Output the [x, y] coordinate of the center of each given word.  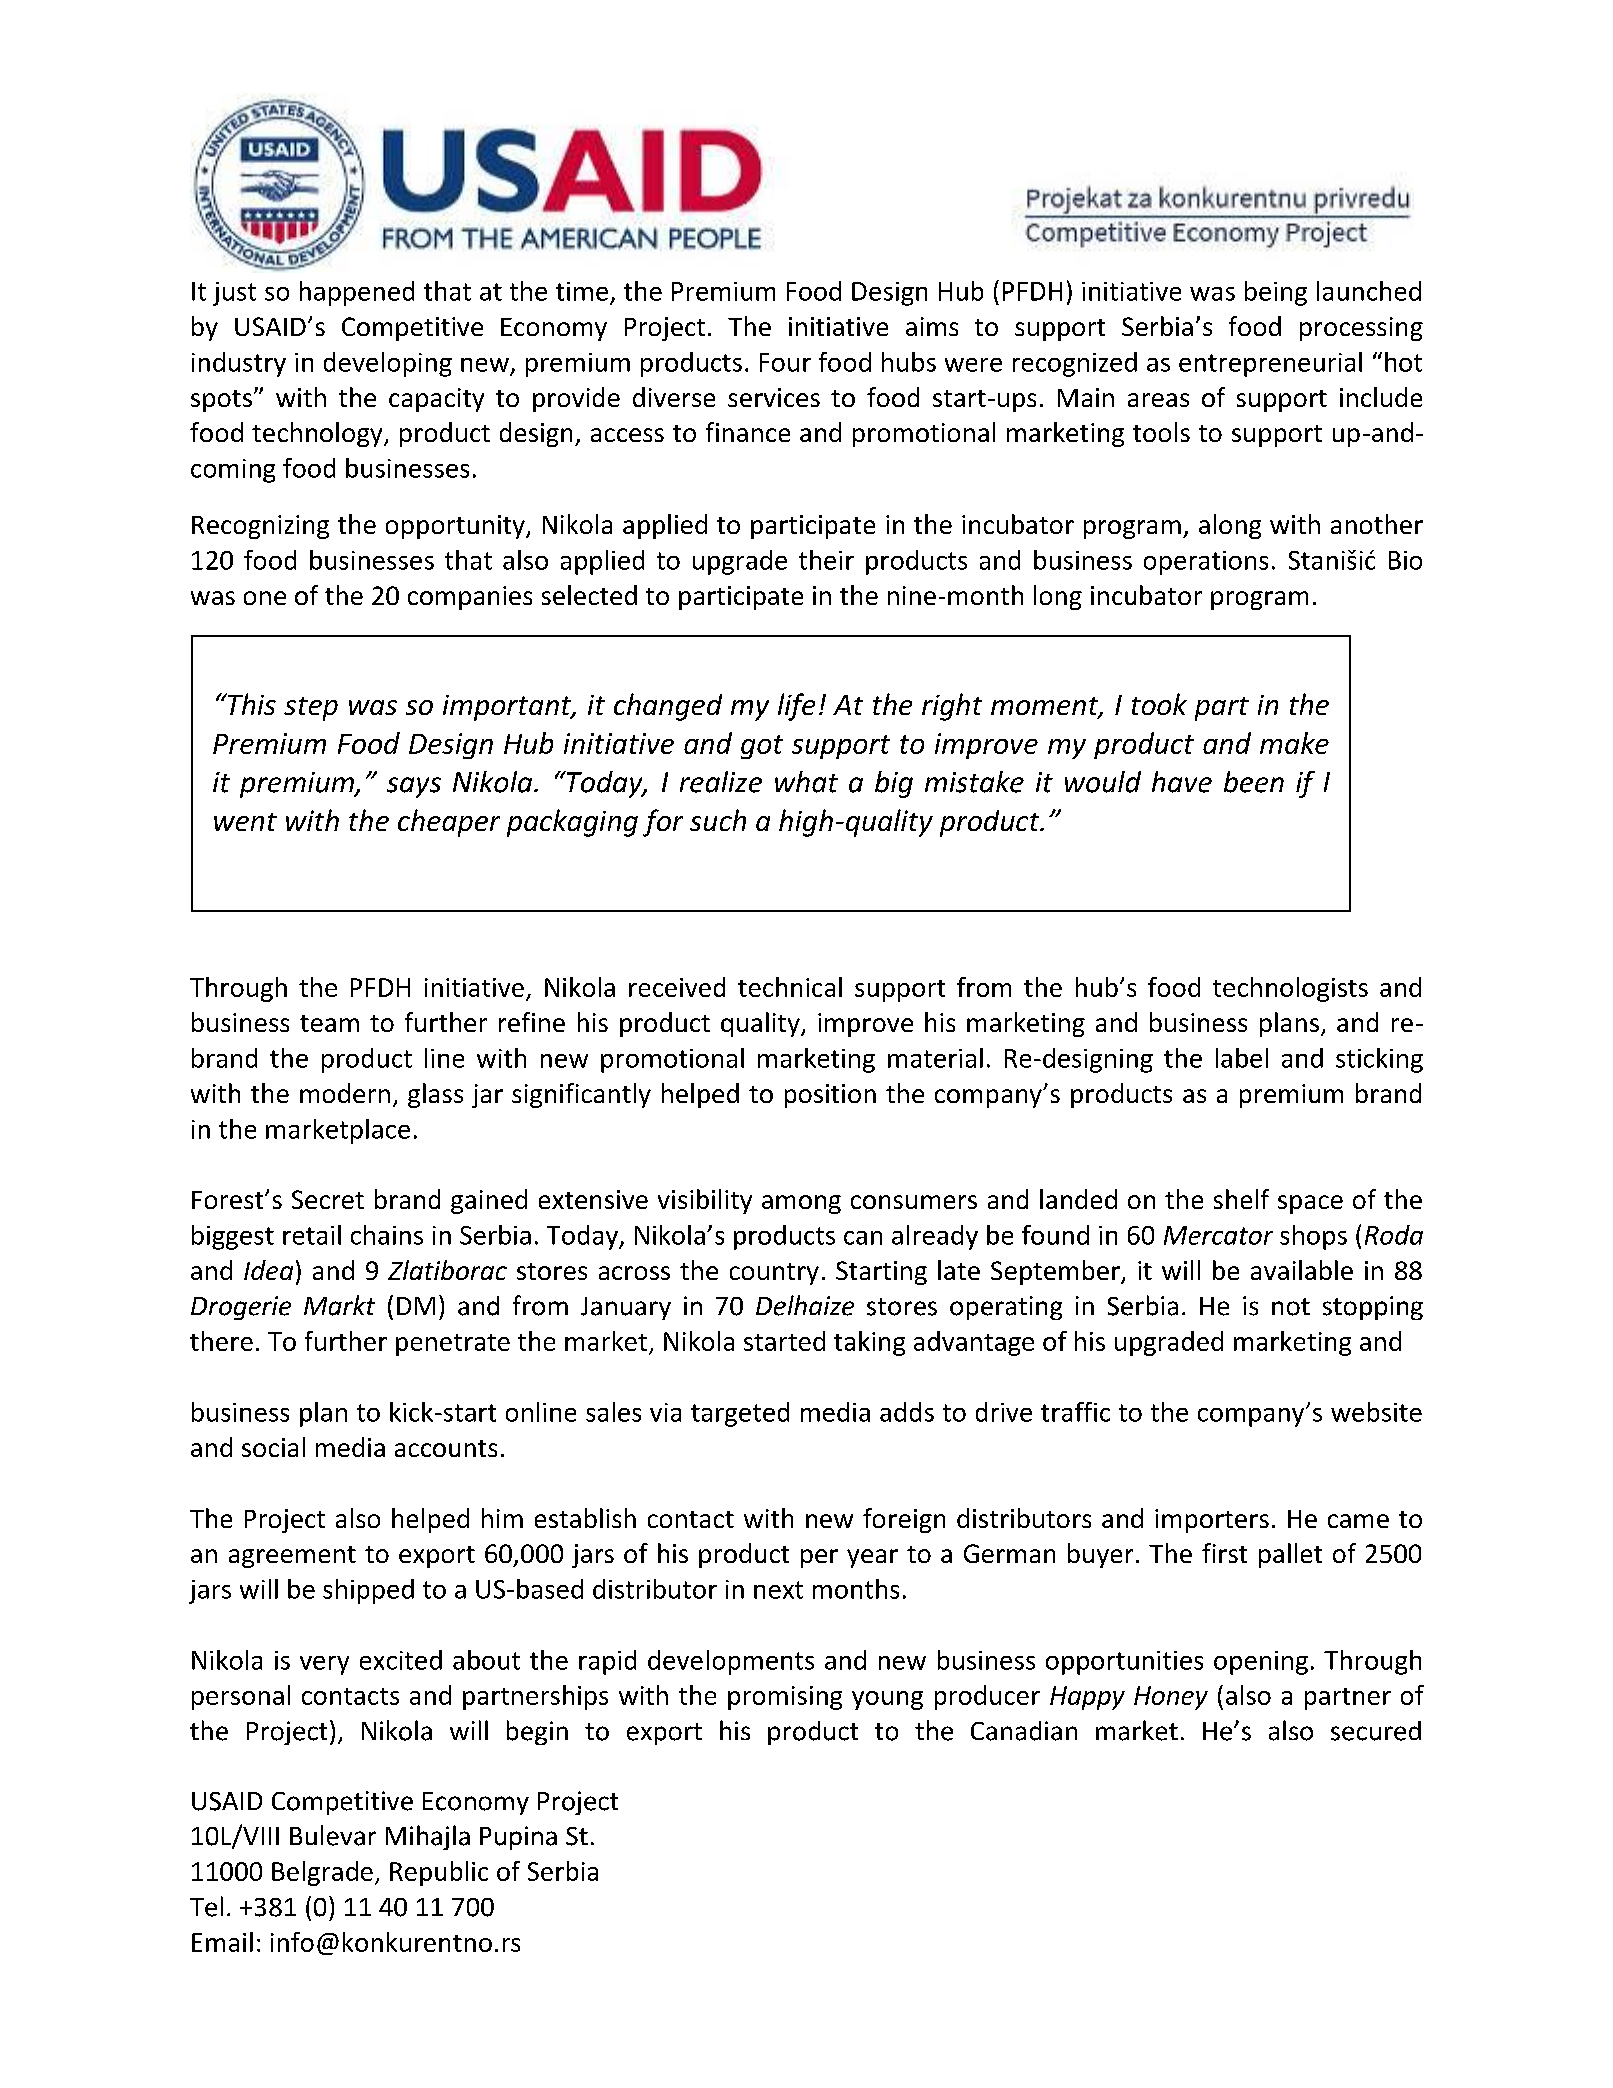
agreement [292, 1557]
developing [388, 364]
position [830, 1096]
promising [785, 1698]
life [796, 707]
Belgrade [322, 1873]
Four [785, 362]
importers [1212, 1521]
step [311, 709]
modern [345, 1093]
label [1242, 1058]
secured [1376, 1731]
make [1294, 743]
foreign [904, 1520]
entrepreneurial [1270, 364]
